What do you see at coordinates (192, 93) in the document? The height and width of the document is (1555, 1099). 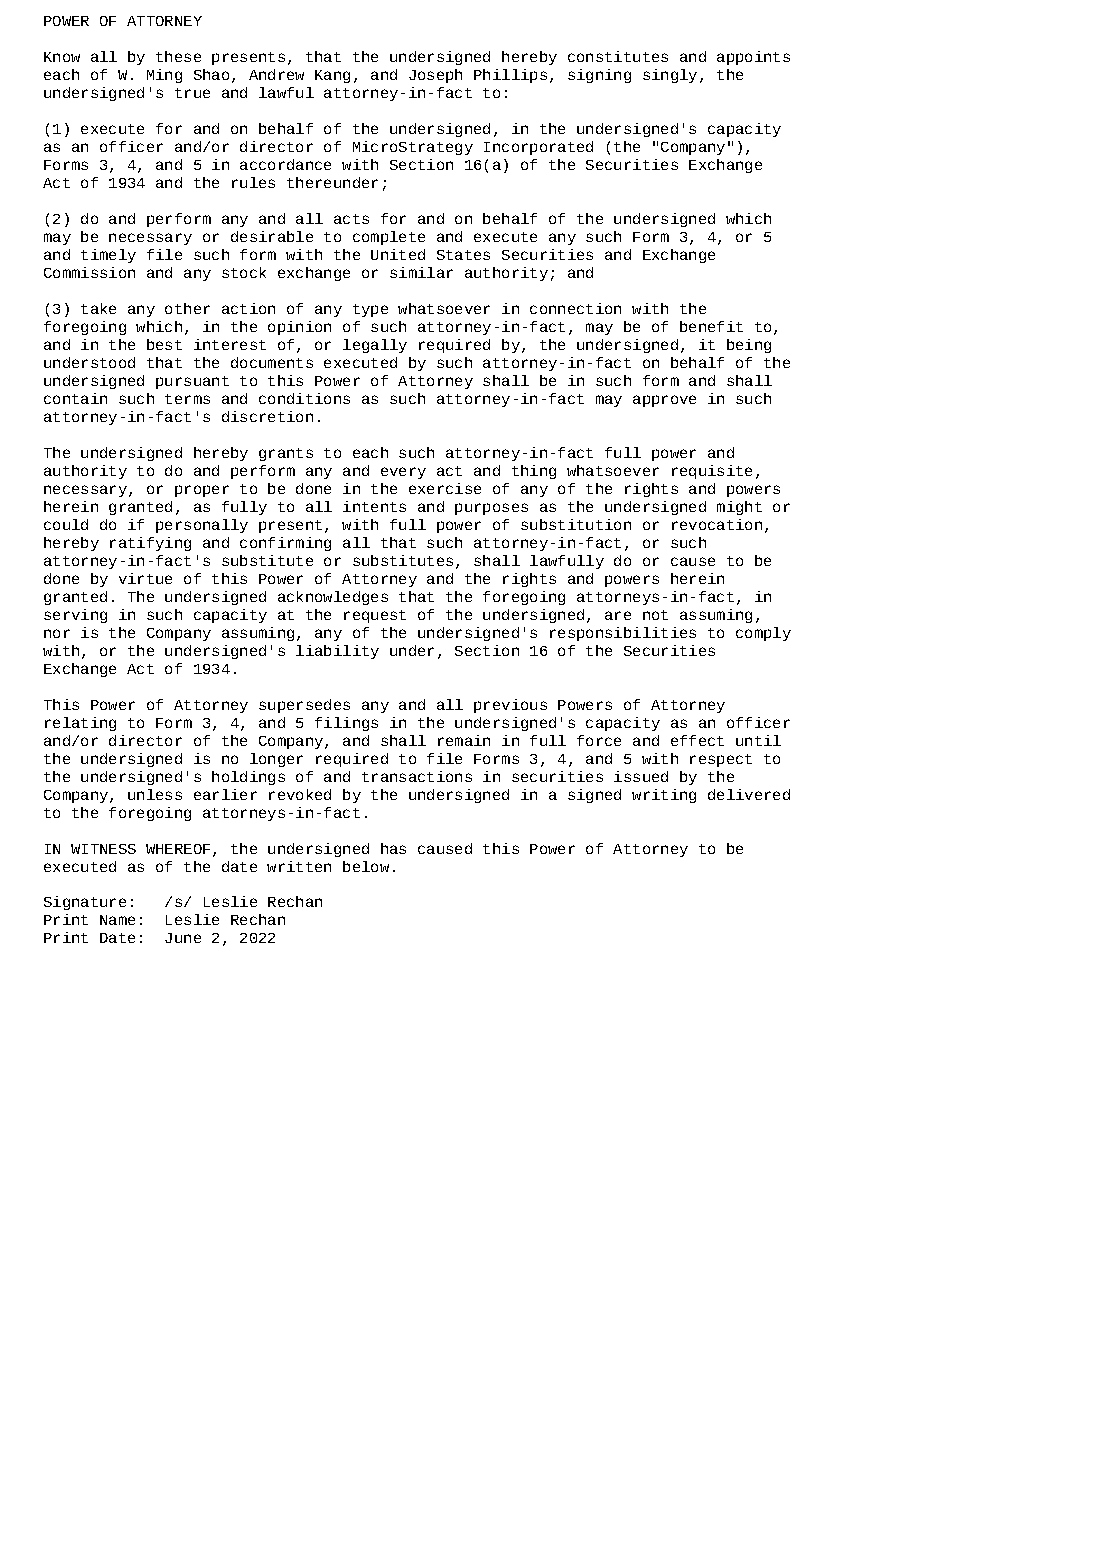 I see `true` at bounding box center [192, 93].
